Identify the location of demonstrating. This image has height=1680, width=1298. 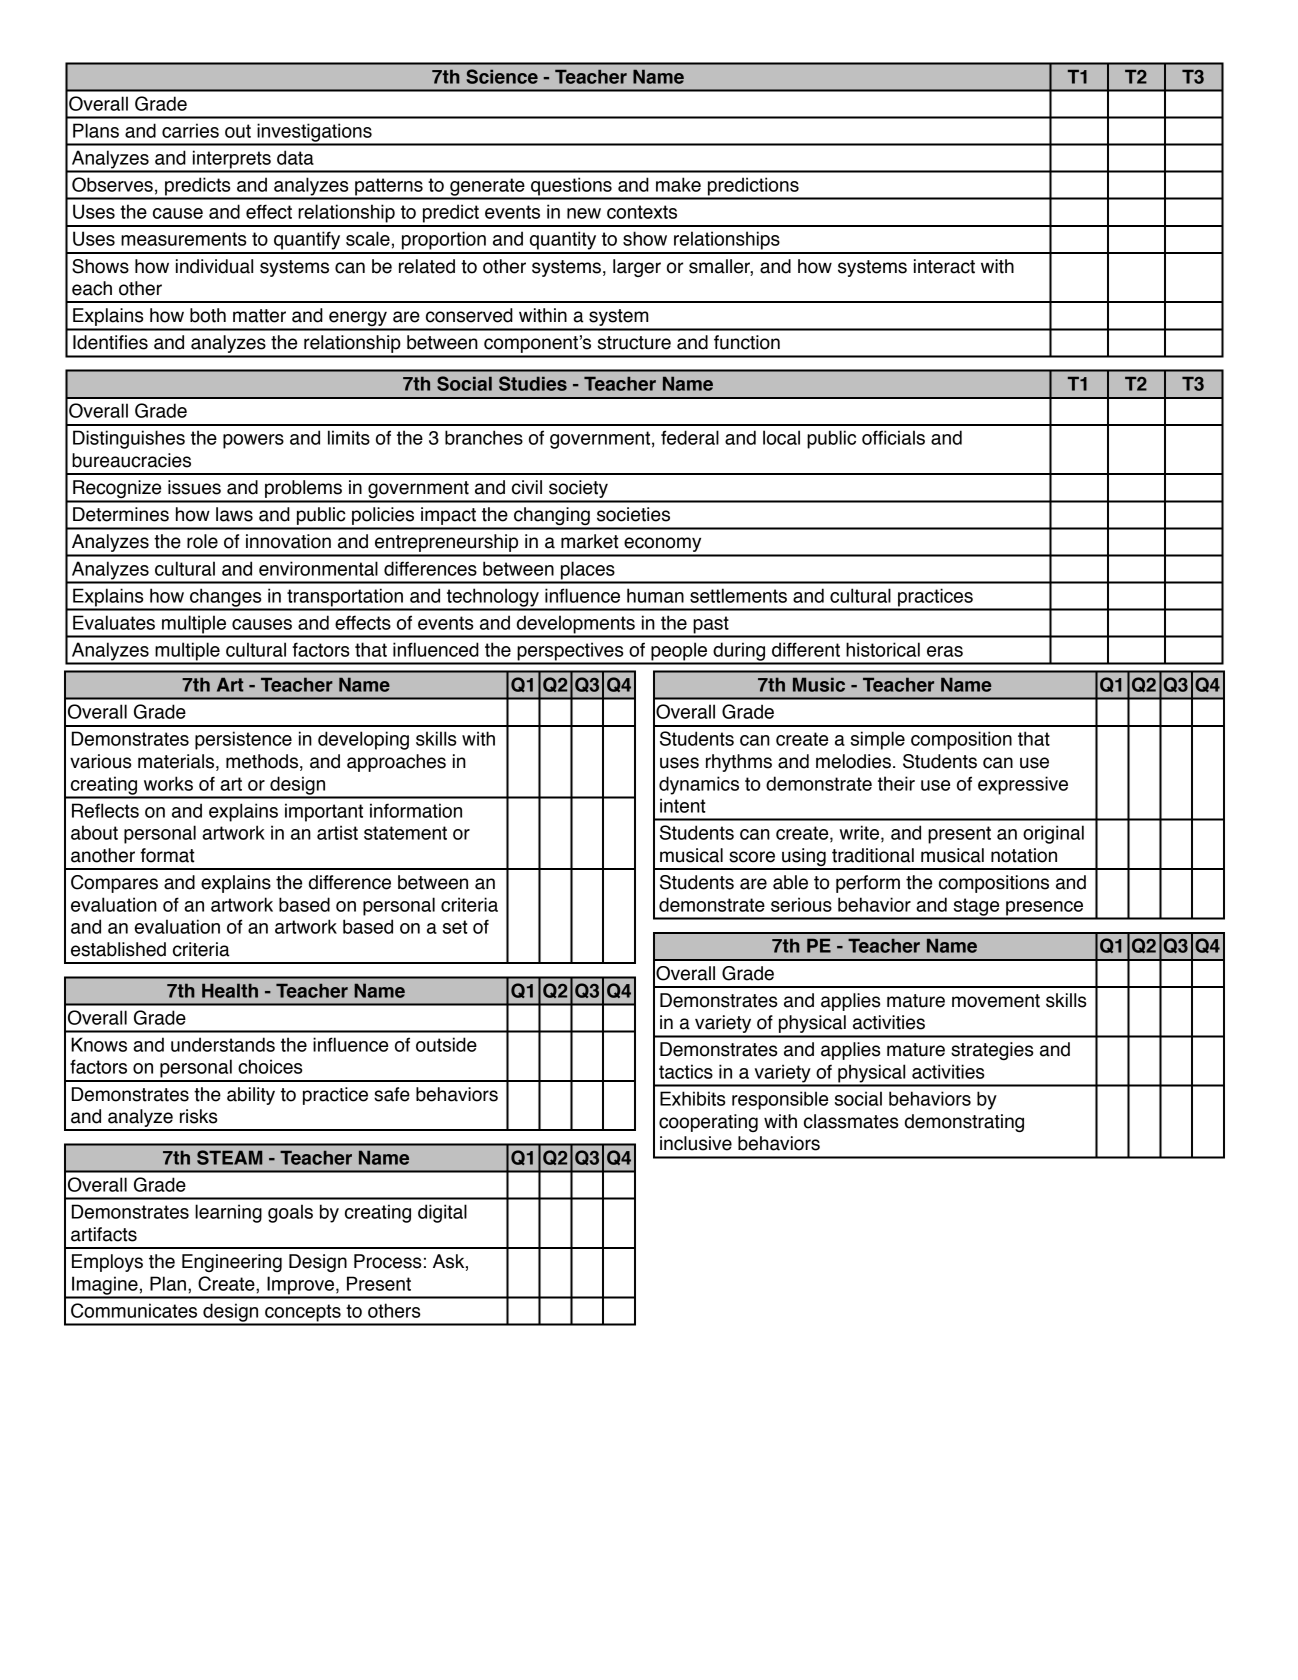
(964, 1123).
